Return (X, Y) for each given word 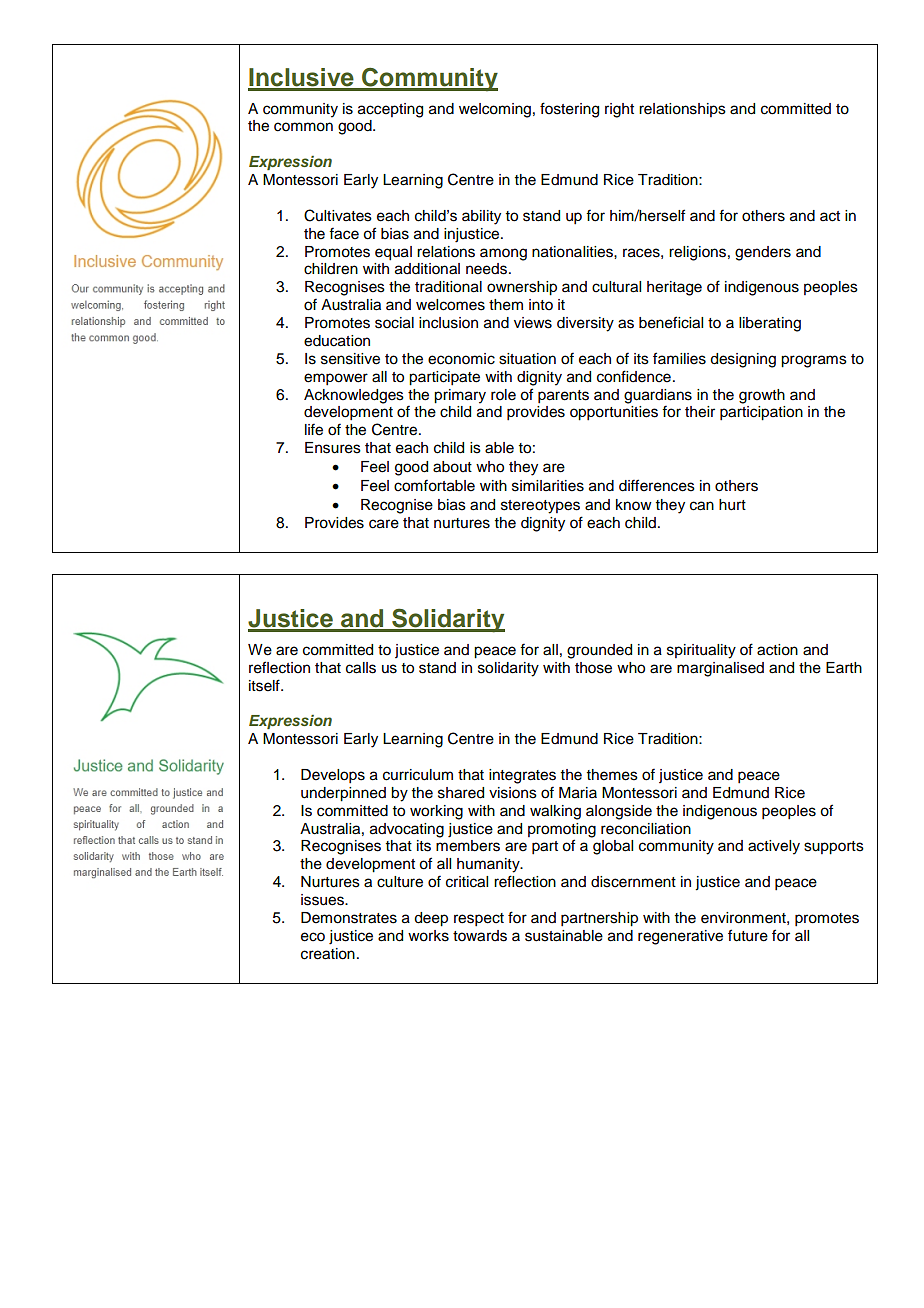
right (619, 110)
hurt (732, 505)
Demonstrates (349, 918)
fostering (569, 110)
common (303, 127)
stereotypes (540, 507)
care (384, 524)
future (748, 935)
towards (480, 936)
